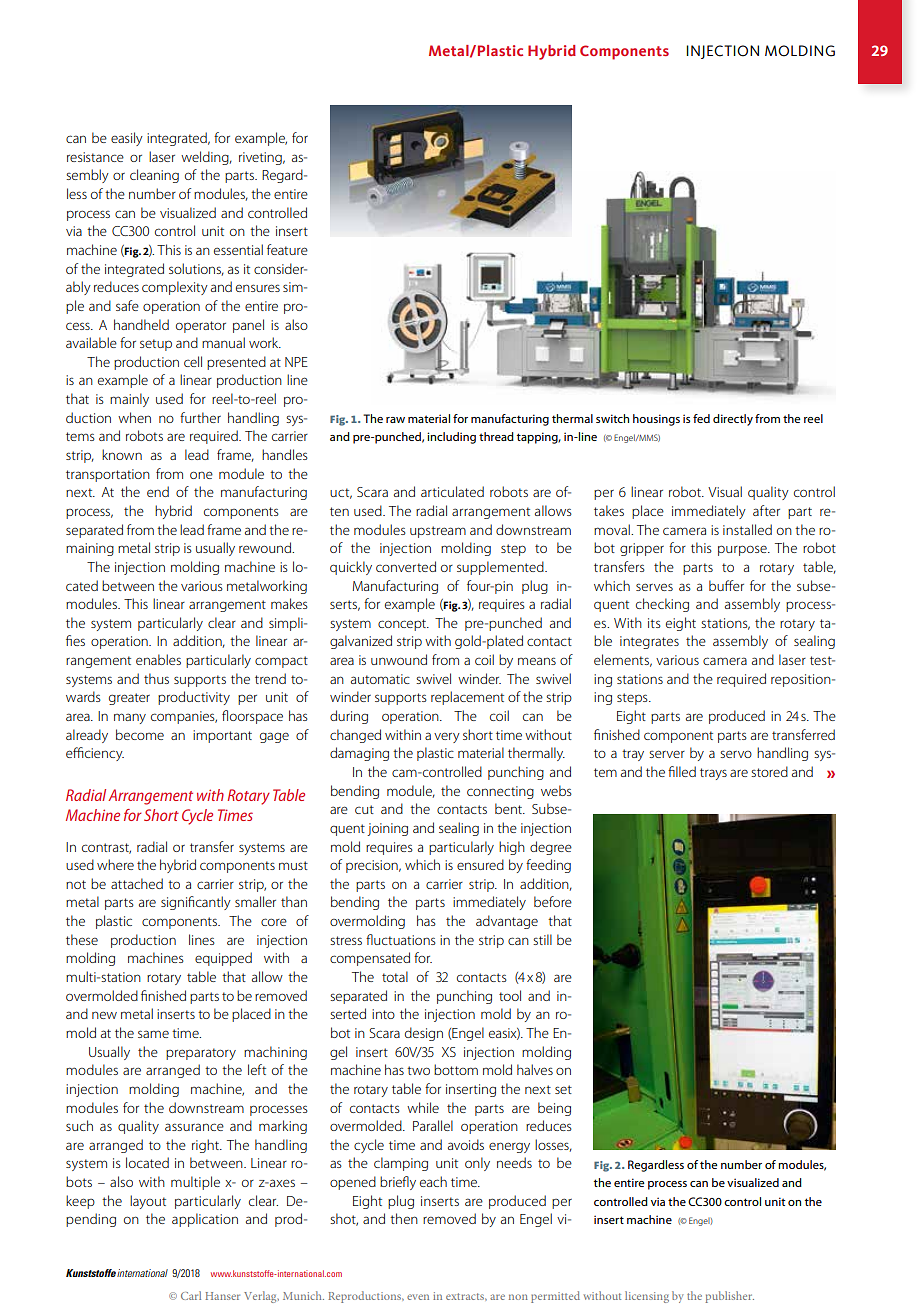 The width and height of the screenshot is (924, 1308). What do you see at coordinates (140, 734) in the screenshot?
I see `become` at bounding box center [140, 734].
